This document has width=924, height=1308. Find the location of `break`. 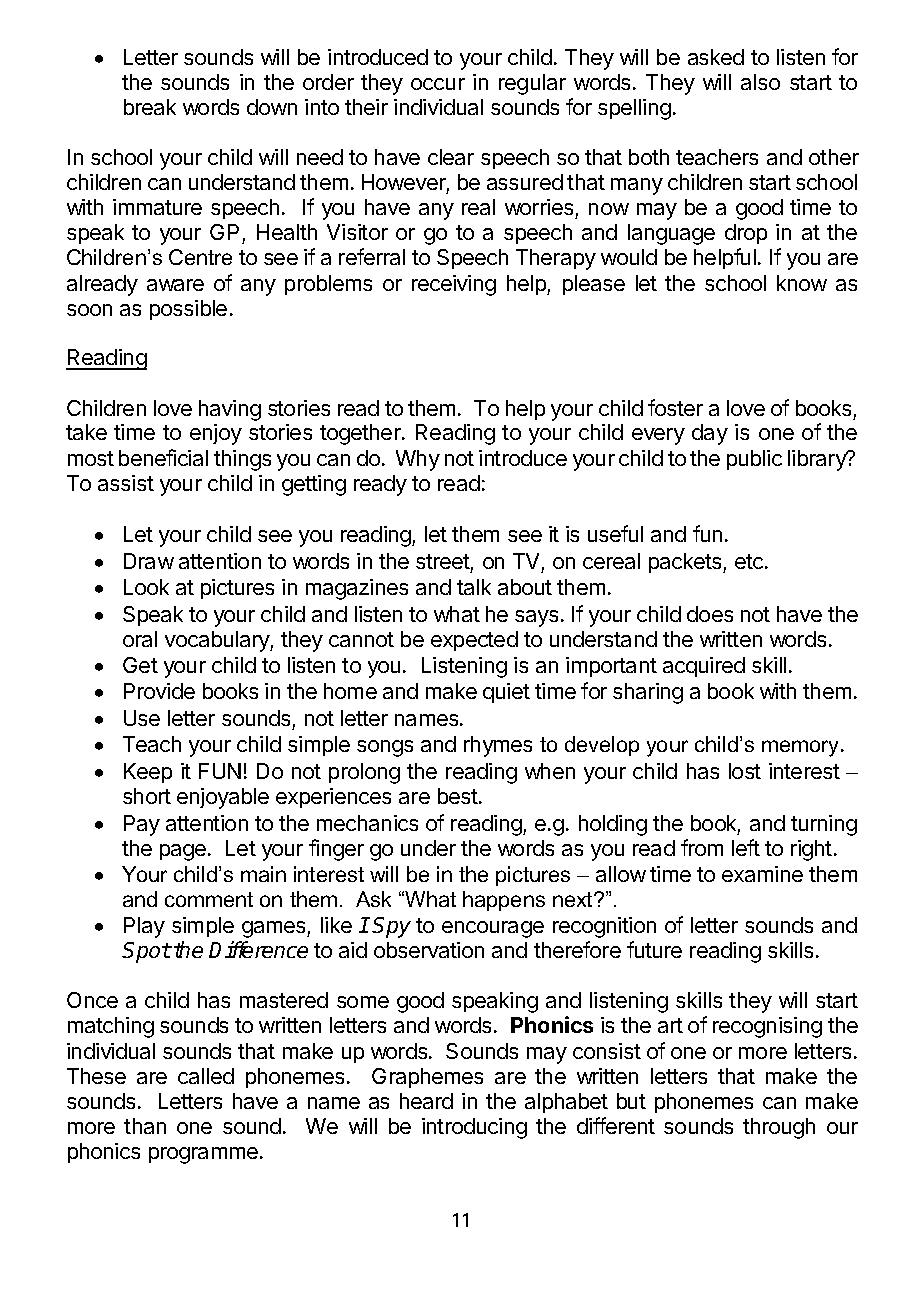

break is located at coordinates (150, 107).
